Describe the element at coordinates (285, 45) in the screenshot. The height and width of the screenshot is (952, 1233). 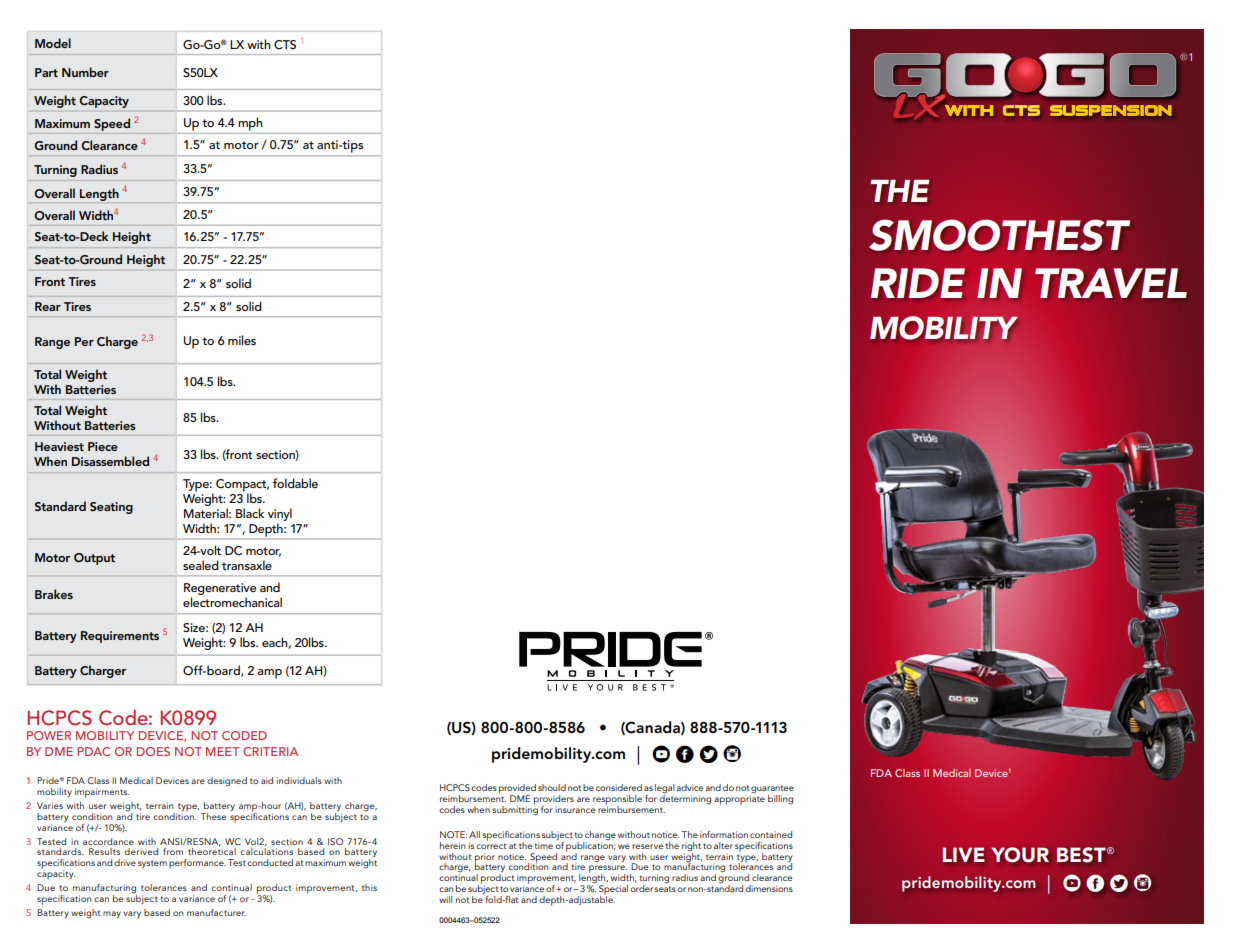
I see `CTS` at that location.
